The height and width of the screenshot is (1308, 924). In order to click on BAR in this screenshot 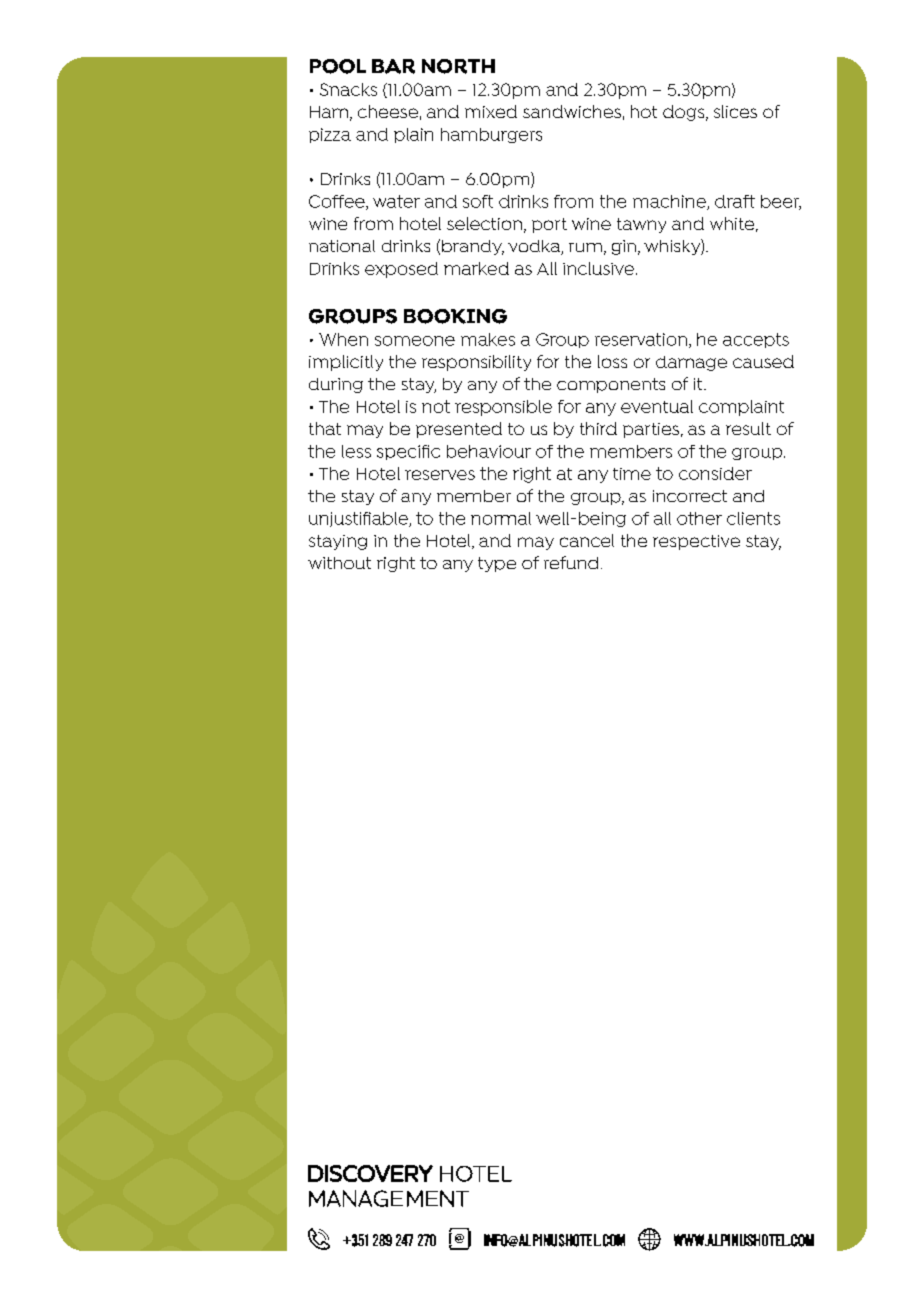, I will do `click(393, 66)`.
